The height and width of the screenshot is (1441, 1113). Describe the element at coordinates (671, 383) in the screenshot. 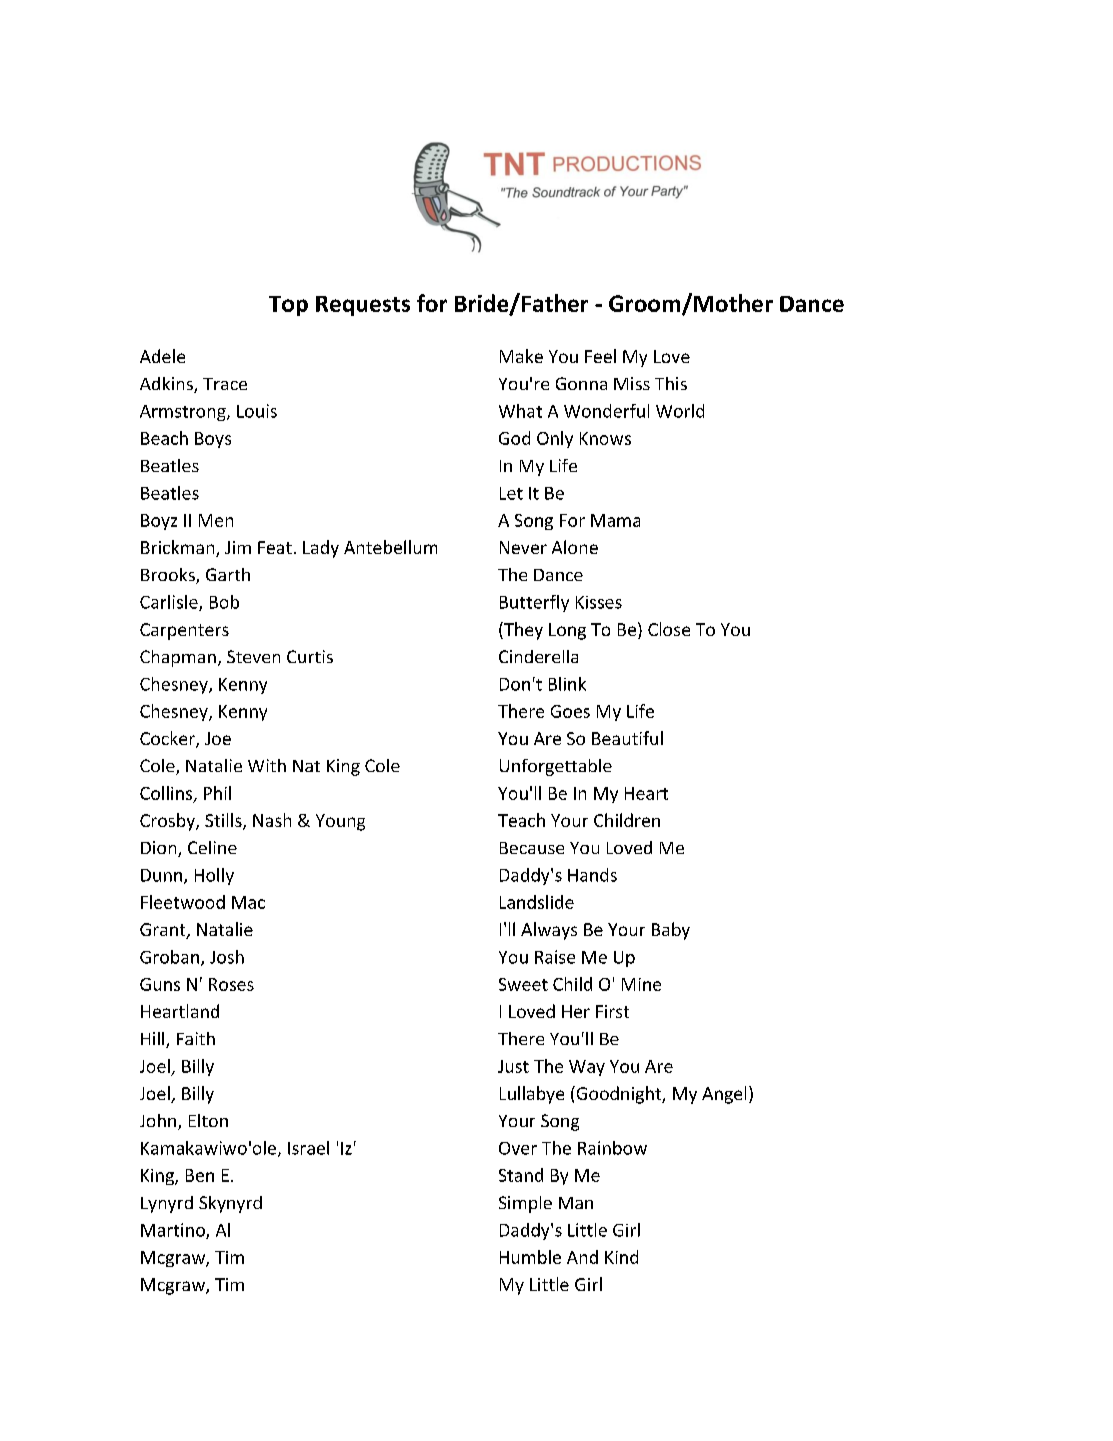

I see `This` at that location.
